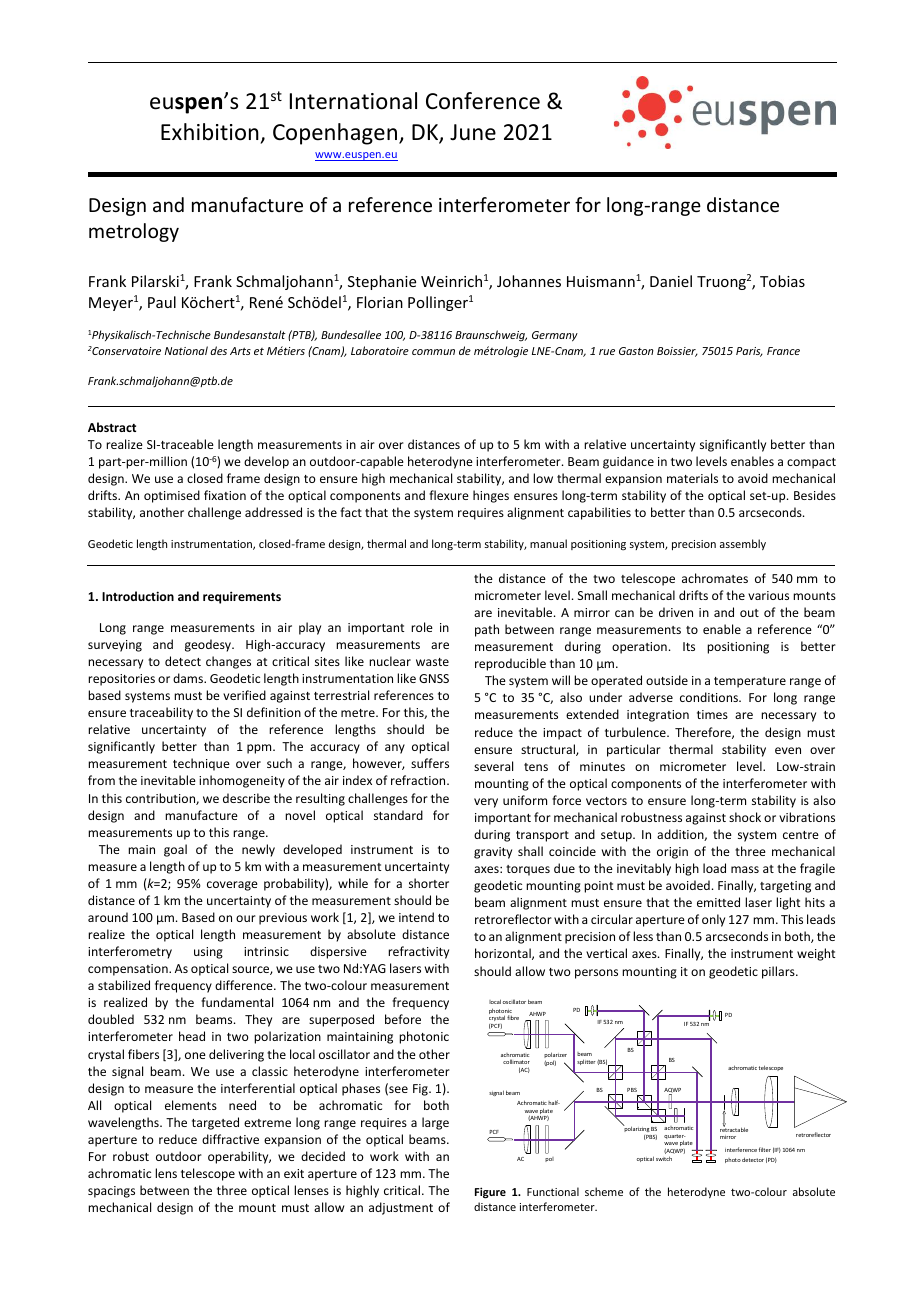 This page has width=924, height=1308. Describe the element at coordinates (473, 132) in the page. I see `June` at that location.
